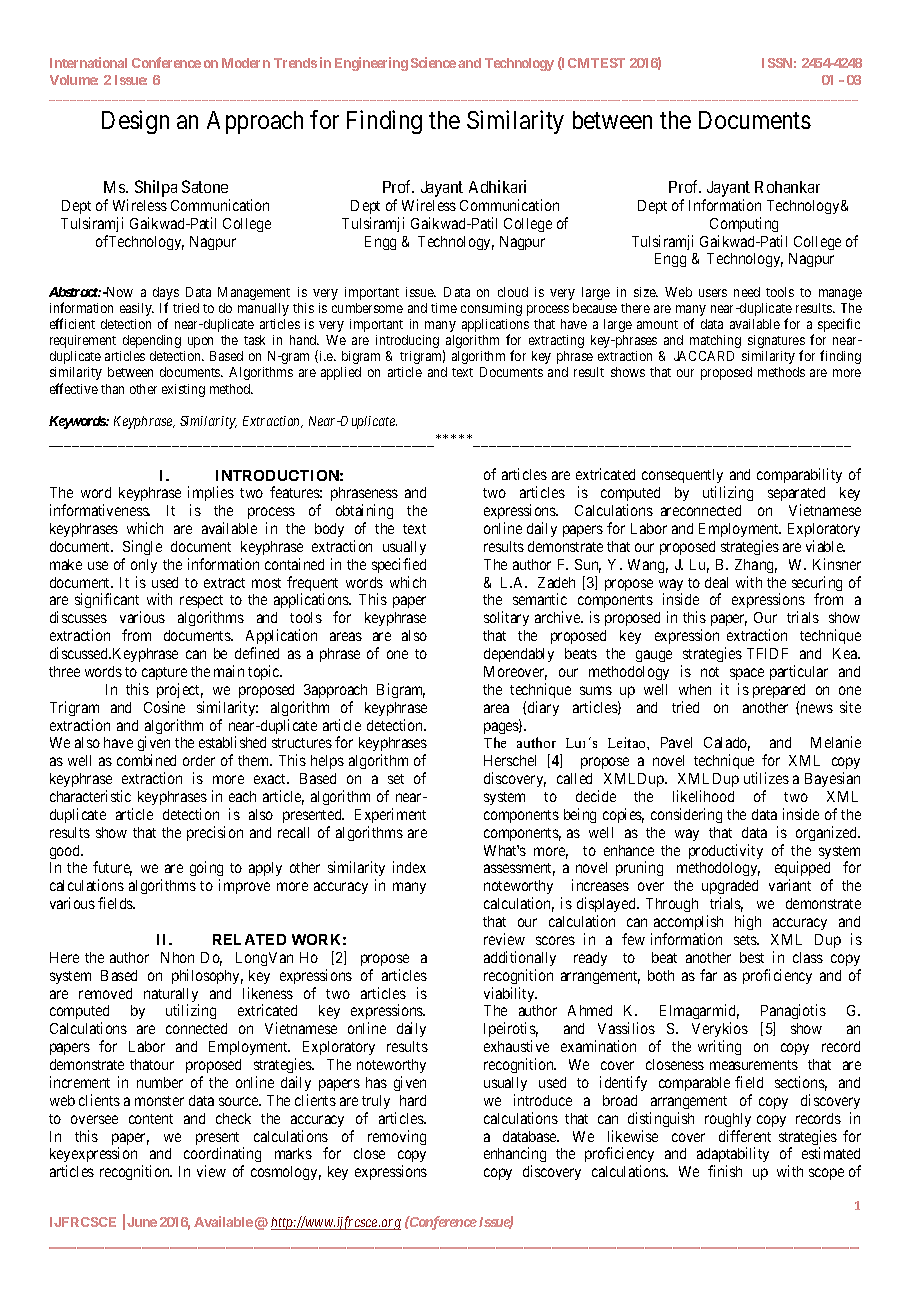  I want to click on implies, so click(211, 495).
